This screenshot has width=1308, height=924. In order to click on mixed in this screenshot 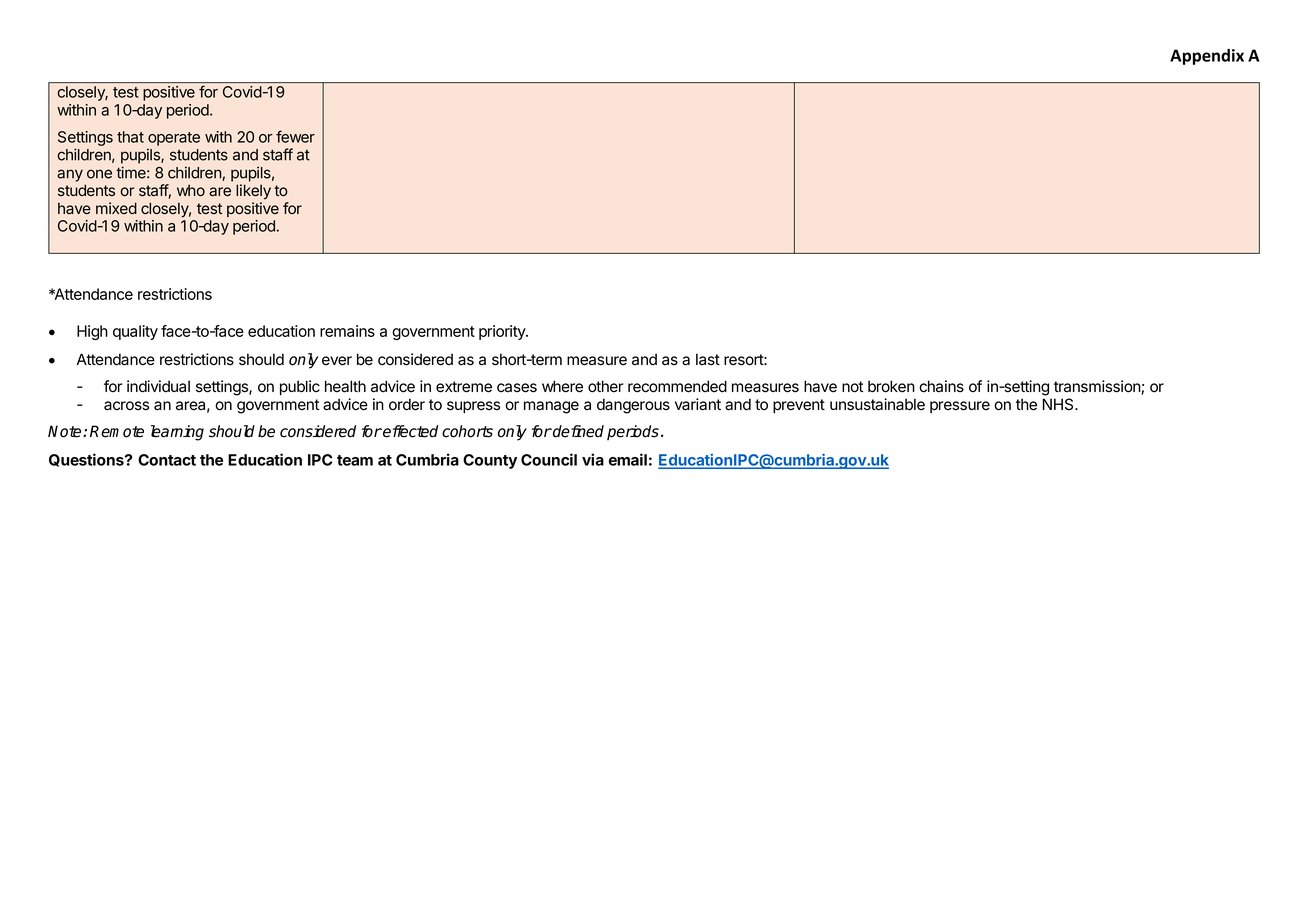, I will do `click(116, 208)`.
